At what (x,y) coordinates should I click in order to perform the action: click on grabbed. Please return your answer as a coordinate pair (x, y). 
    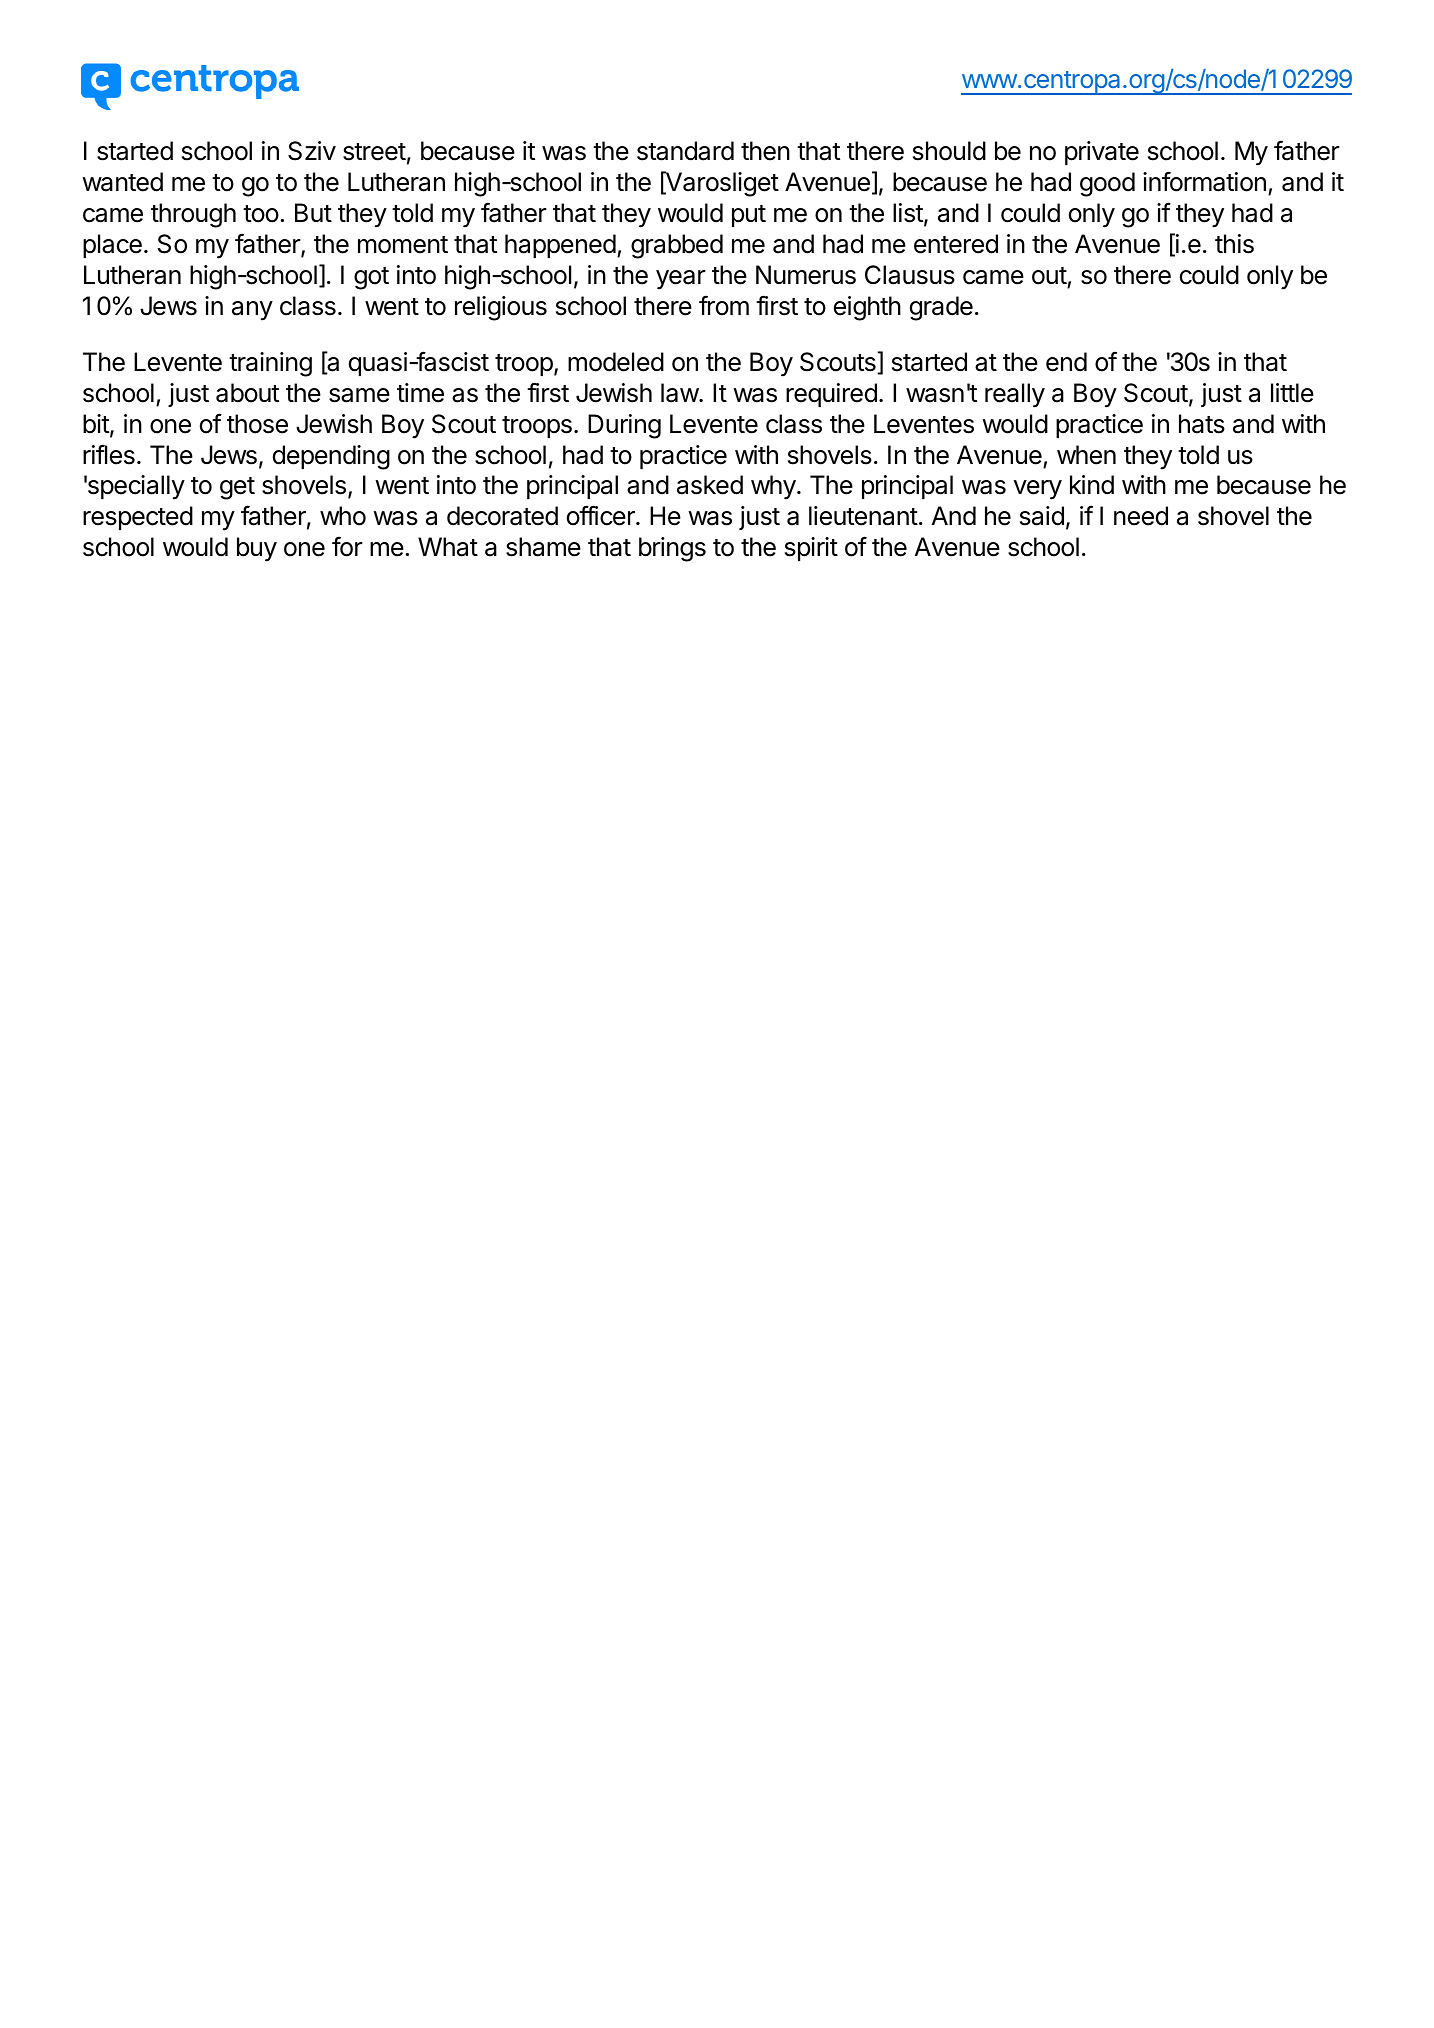
    Looking at the image, I should click on (677, 246).
